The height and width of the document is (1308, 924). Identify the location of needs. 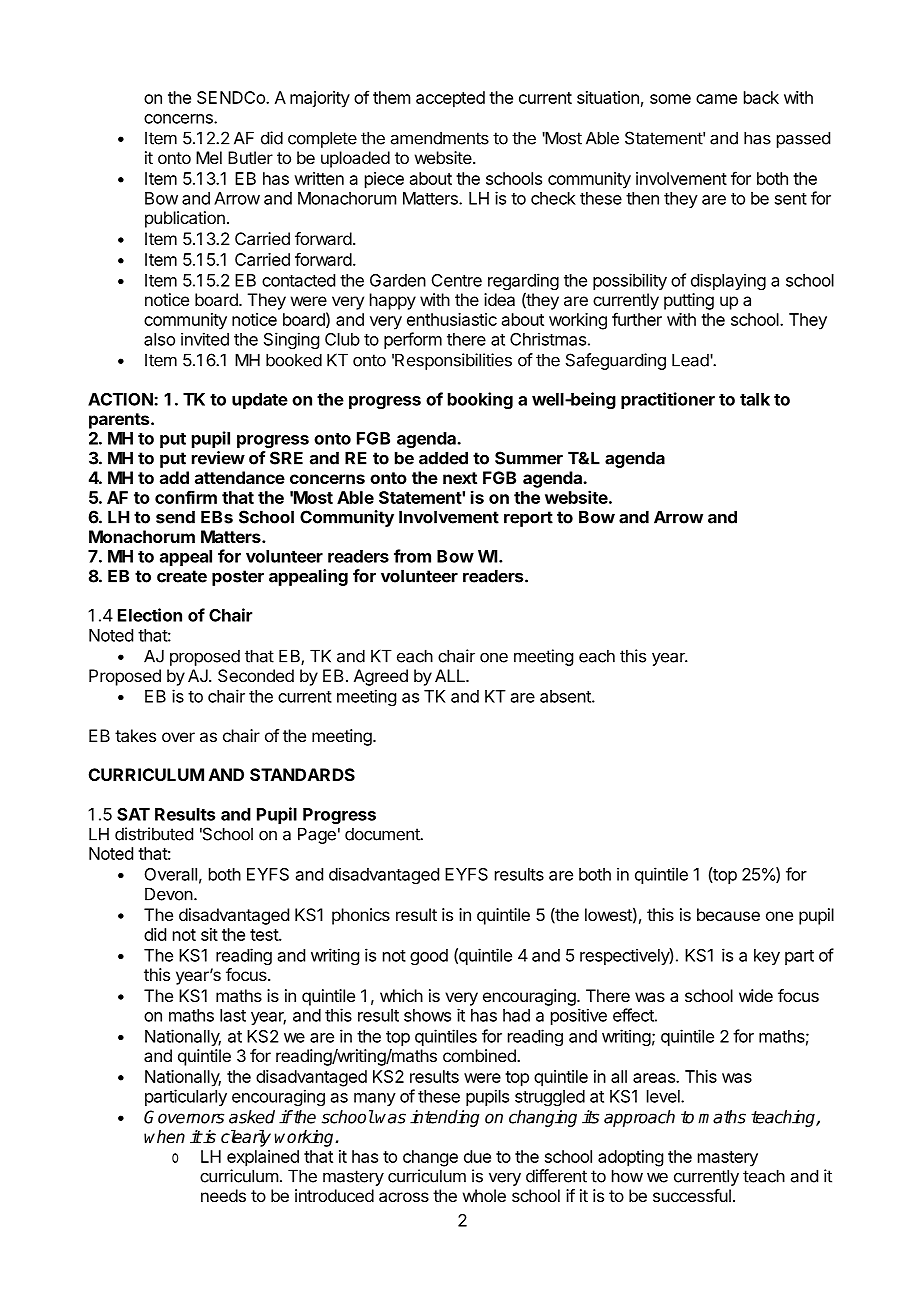
(223, 1195).
